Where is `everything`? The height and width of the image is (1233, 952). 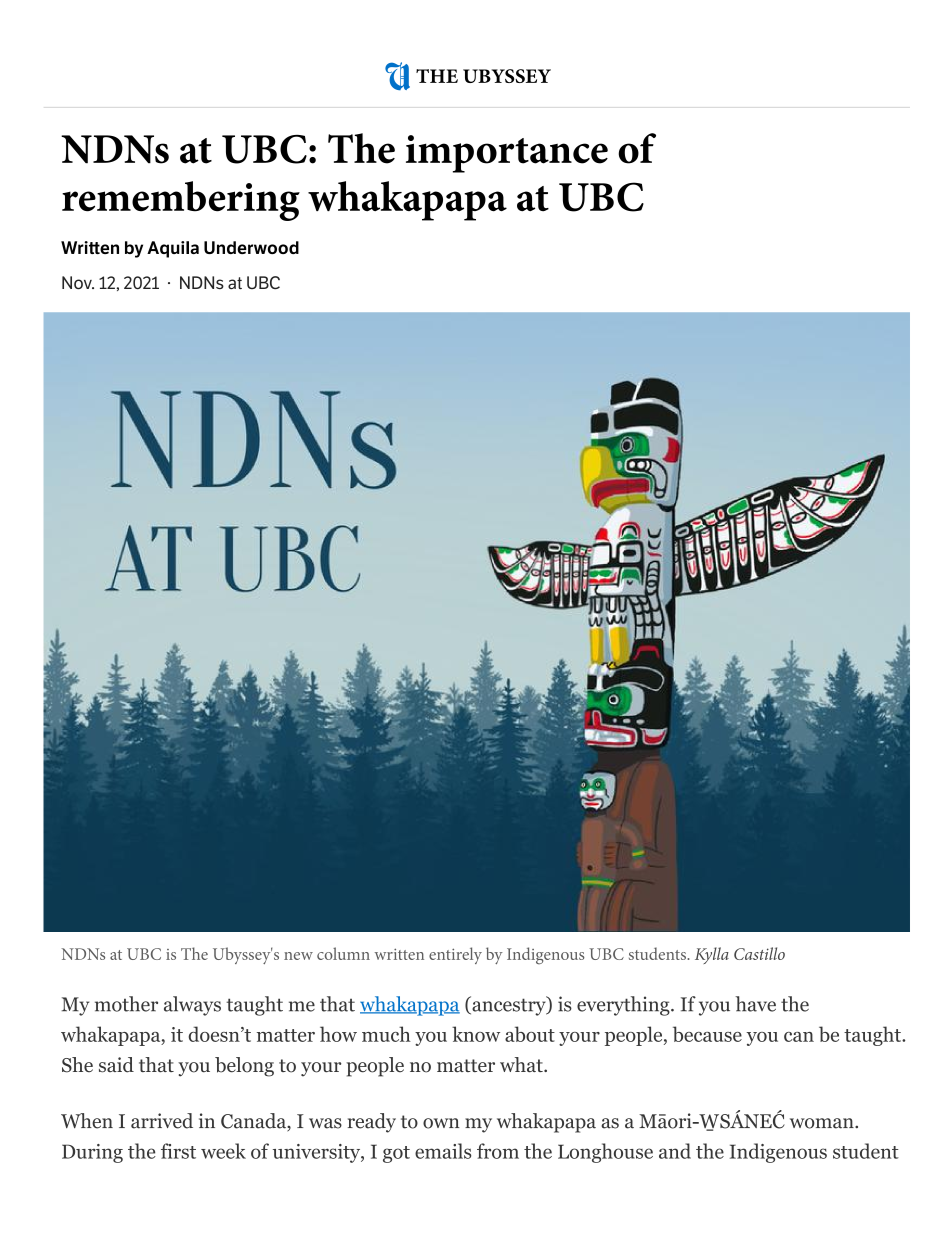
everything is located at coordinates (624, 1006).
